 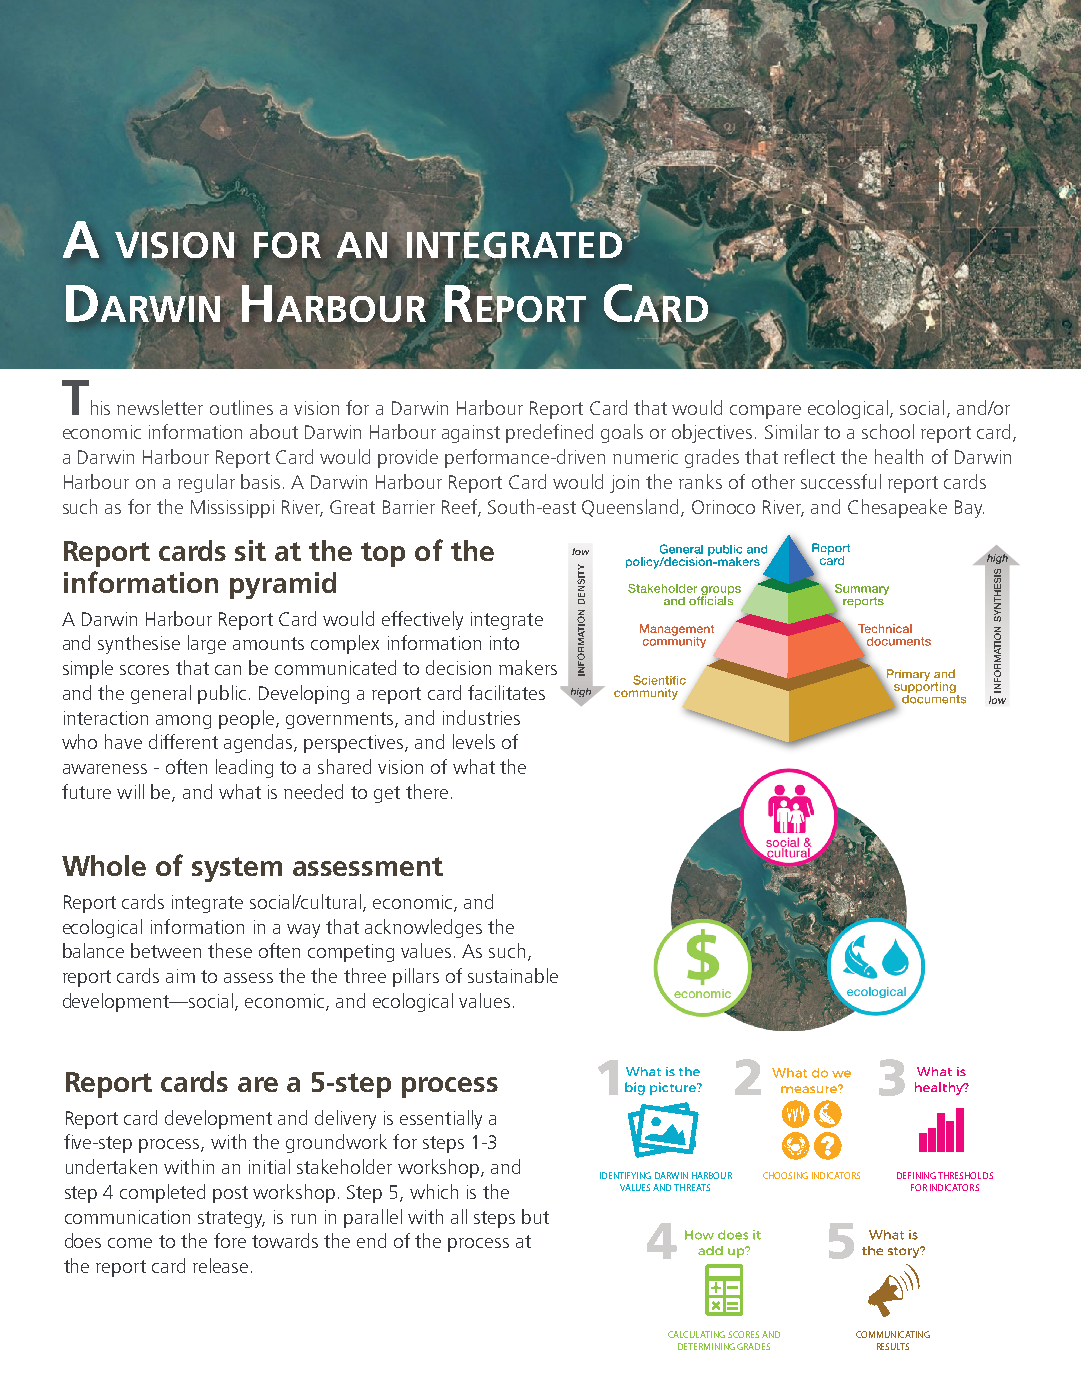 I want to click on predefined, so click(x=549, y=433).
